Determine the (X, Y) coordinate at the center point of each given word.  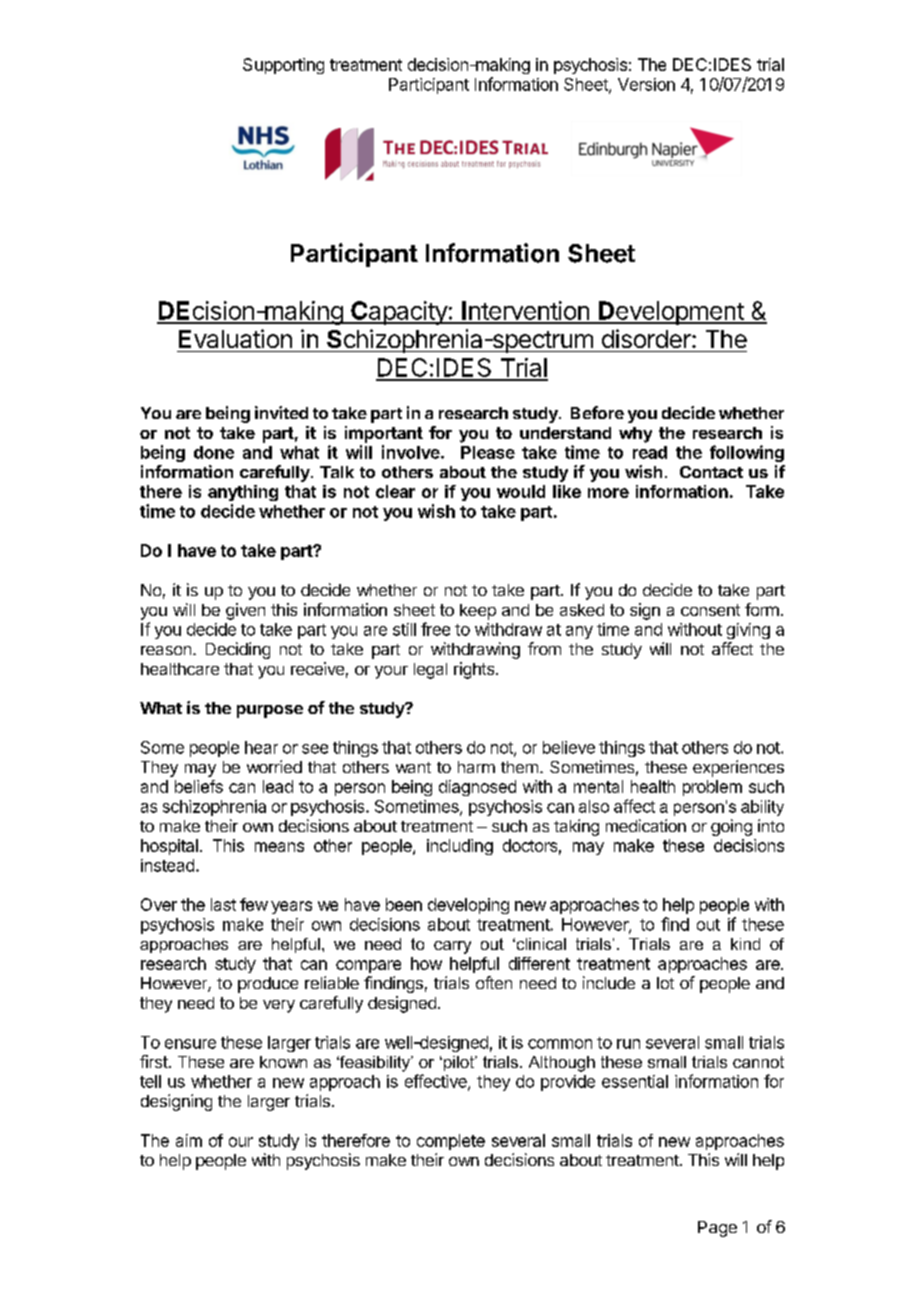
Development (671, 313)
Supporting (283, 66)
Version (646, 84)
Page (717, 1229)
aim (189, 1140)
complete (451, 1142)
